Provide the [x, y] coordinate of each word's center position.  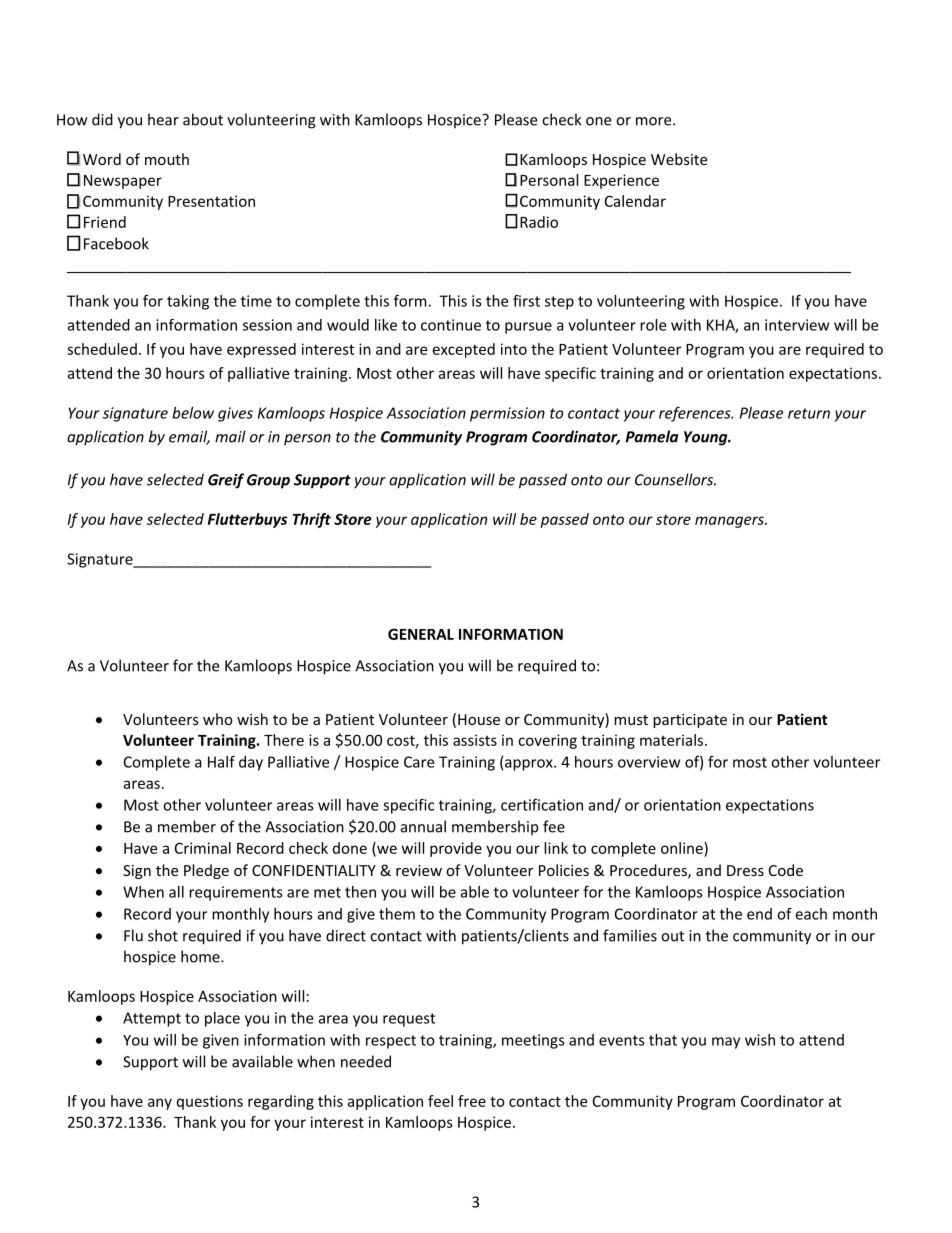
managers [730, 522]
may [726, 1043]
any [160, 1104]
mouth [167, 159]
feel [440, 1101]
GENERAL [421, 634]
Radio [539, 222]
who [218, 719]
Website [679, 159]
